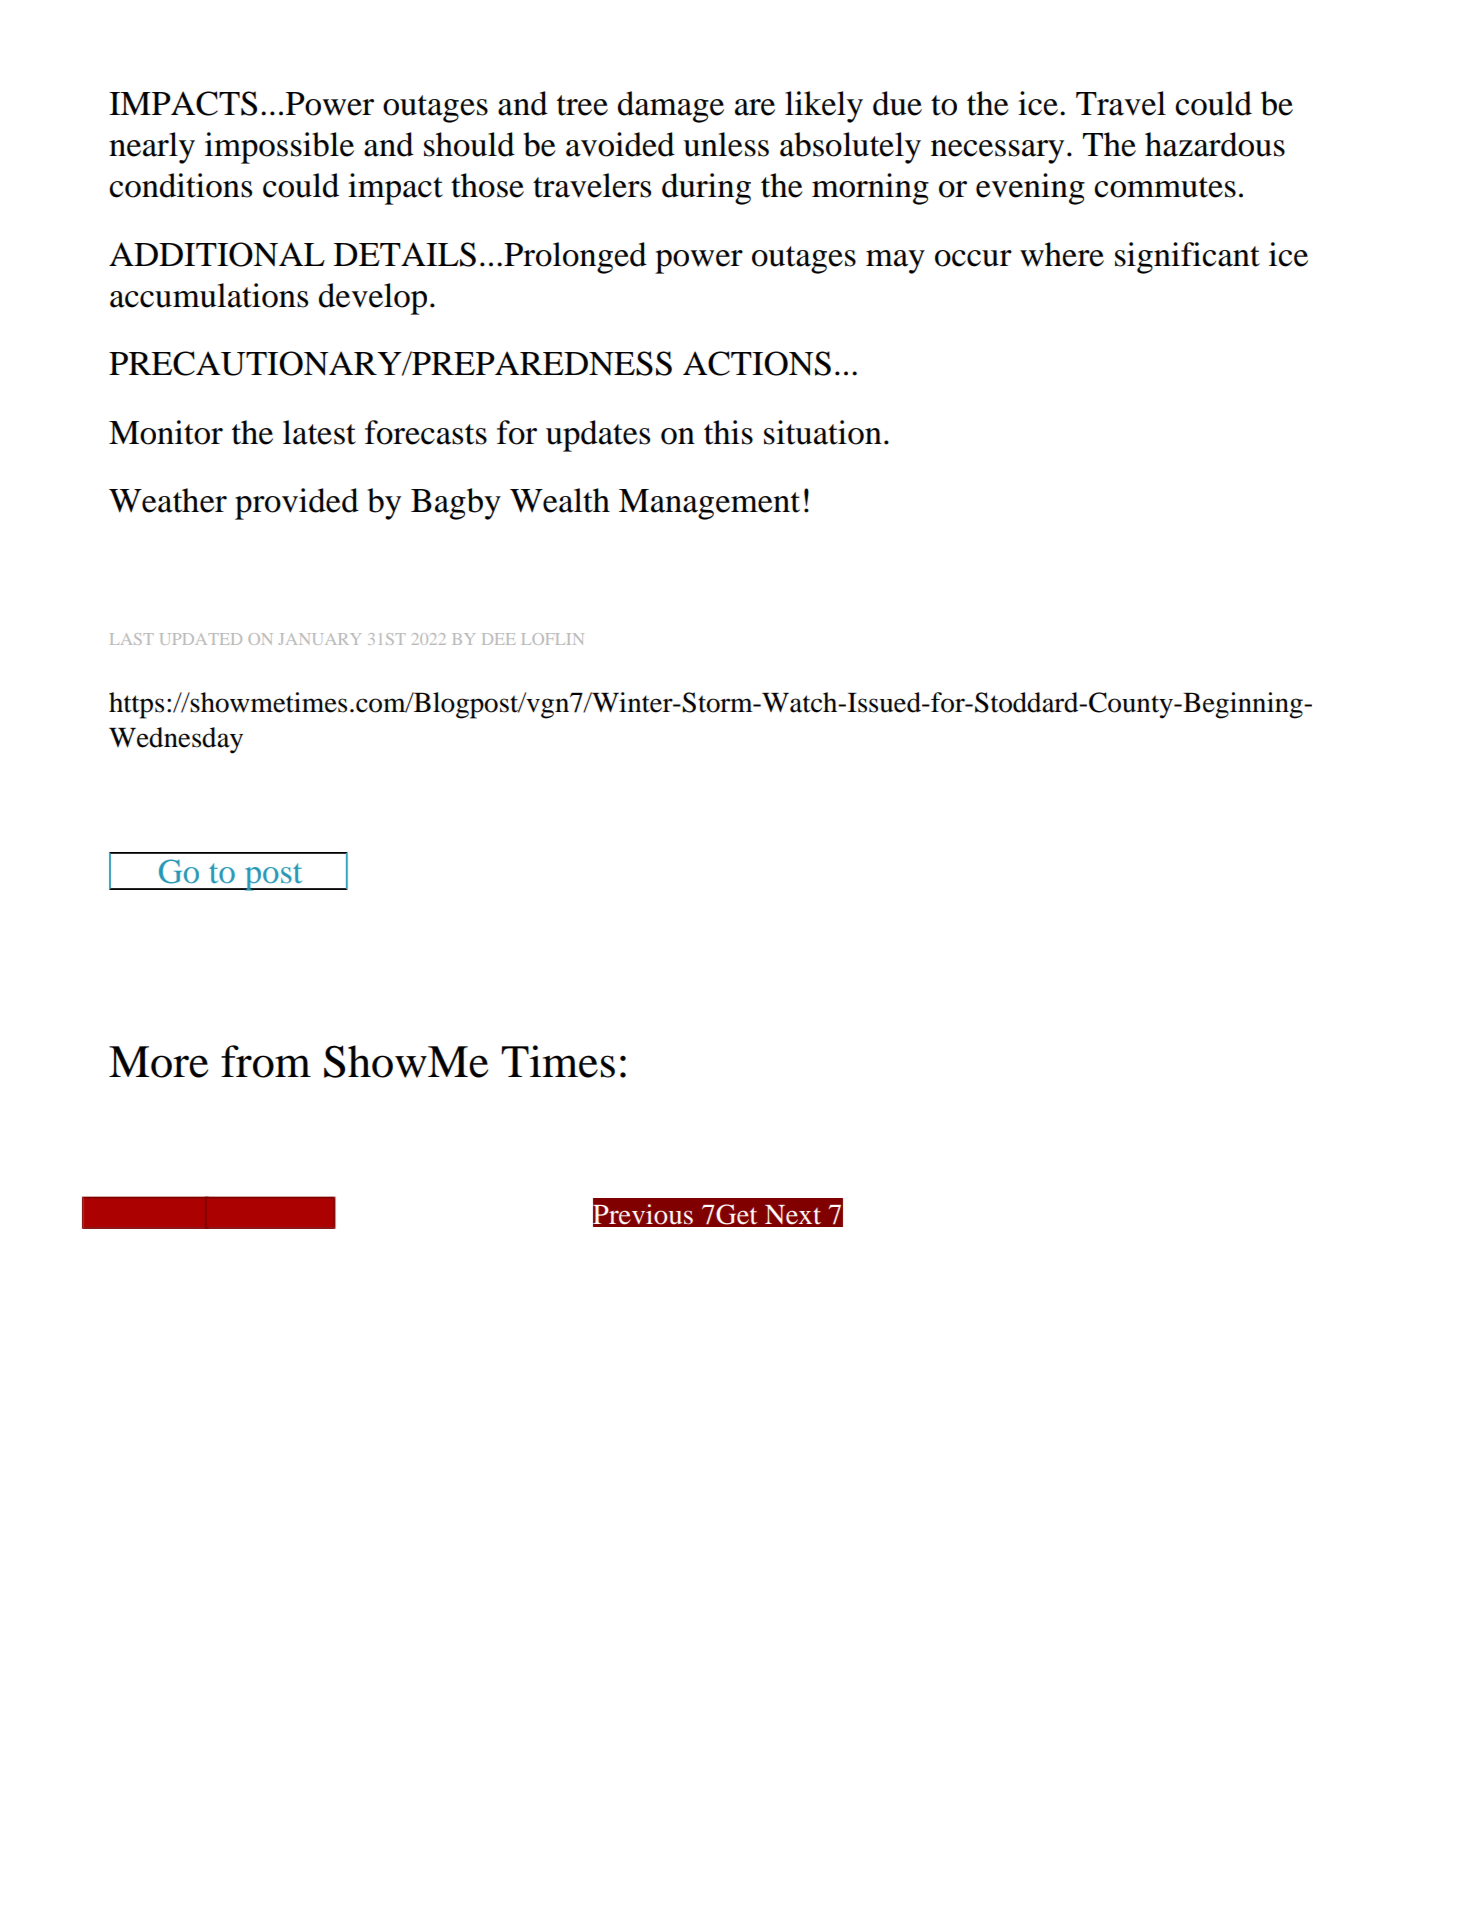 The height and width of the image is (1909, 1475). I want to click on JANUARY, so click(319, 639).
